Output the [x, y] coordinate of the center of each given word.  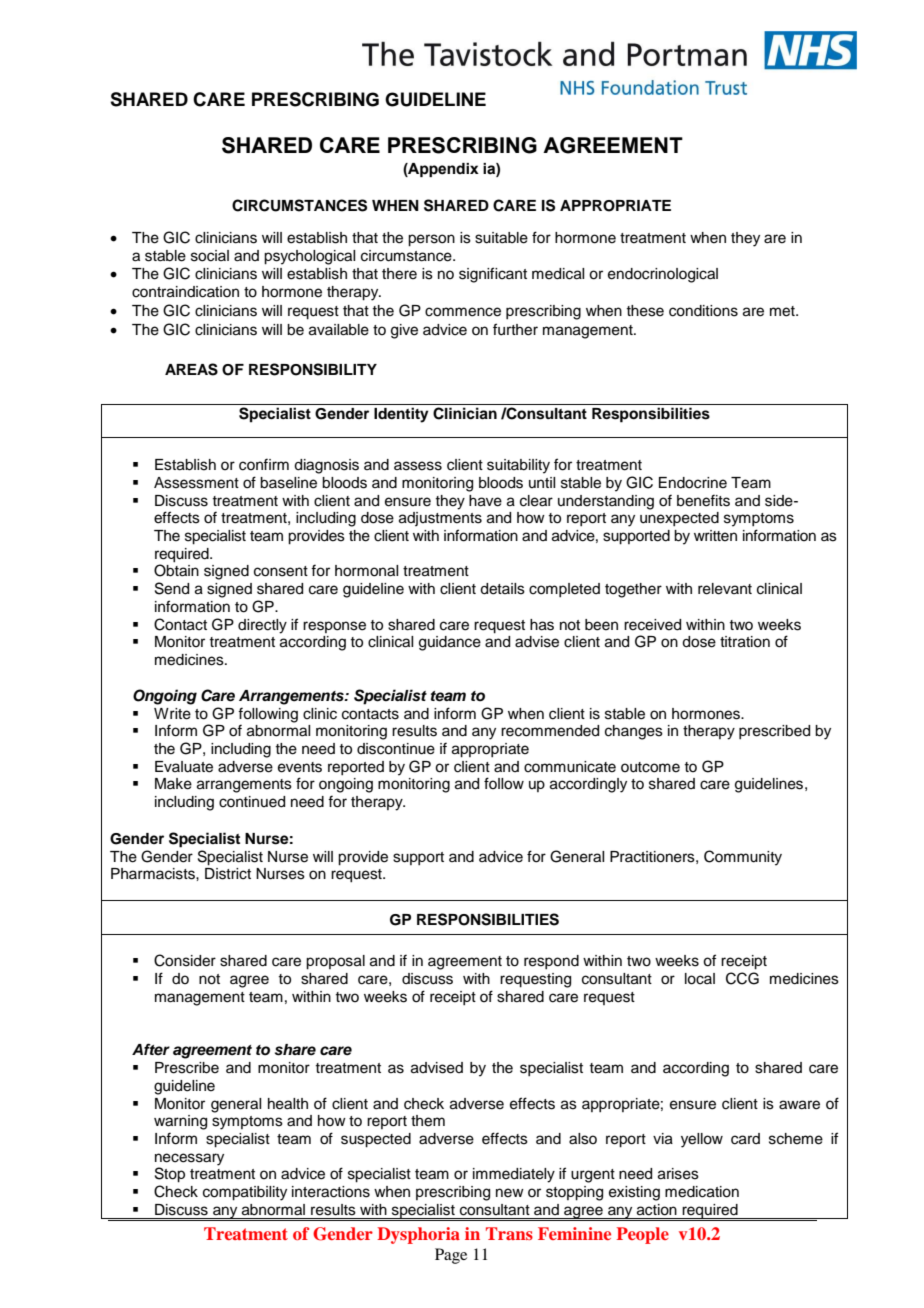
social [210, 256]
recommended [550, 731]
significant [493, 275]
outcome [650, 767]
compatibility [245, 1193]
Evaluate [184, 767]
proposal [335, 962]
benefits [703, 500]
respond [551, 962]
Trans [509, 1233]
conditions [703, 311]
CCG [742, 978]
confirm [264, 464]
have [485, 501]
